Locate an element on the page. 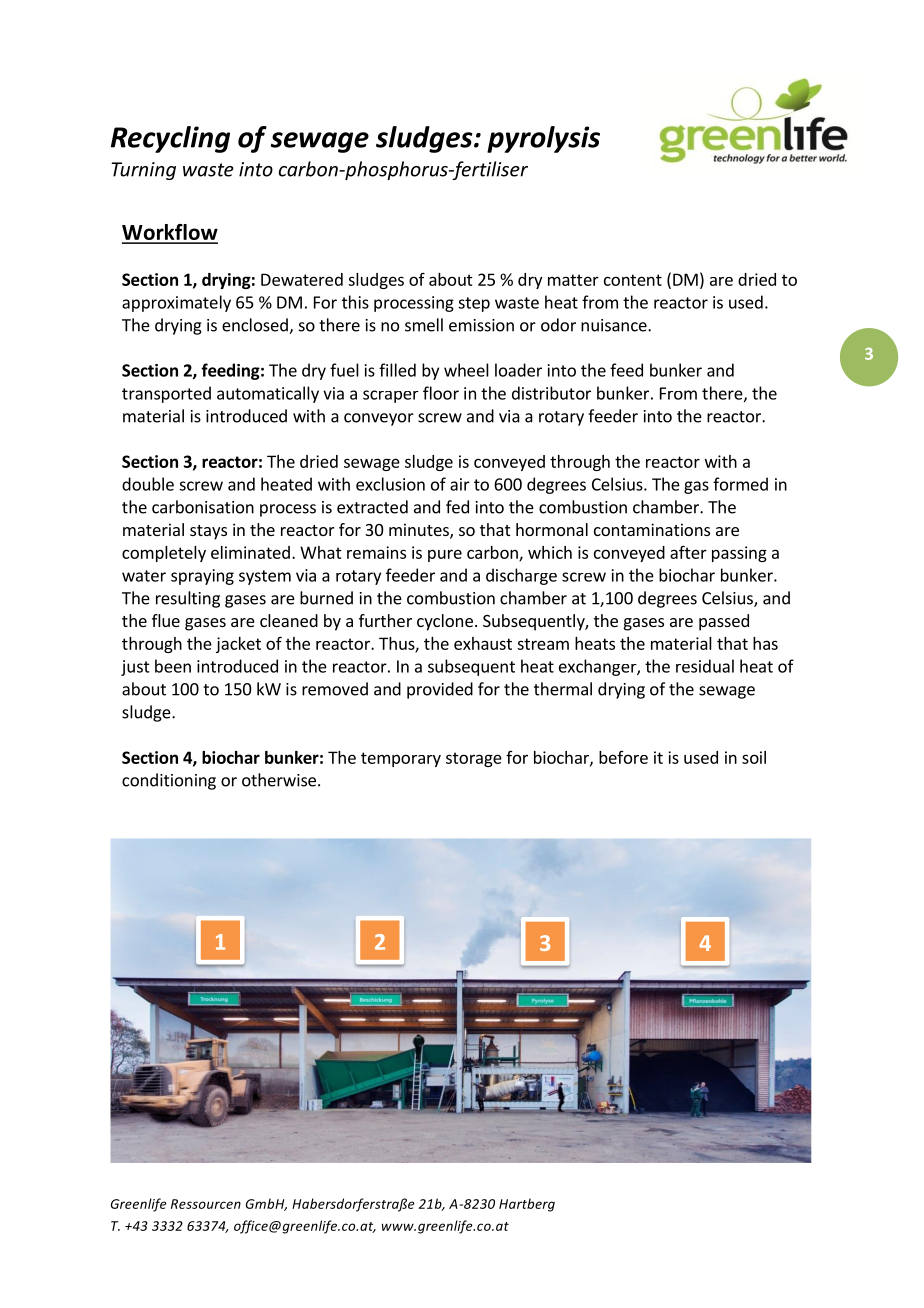 The image size is (924, 1308). Ressourcen is located at coordinates (206, 1204).
